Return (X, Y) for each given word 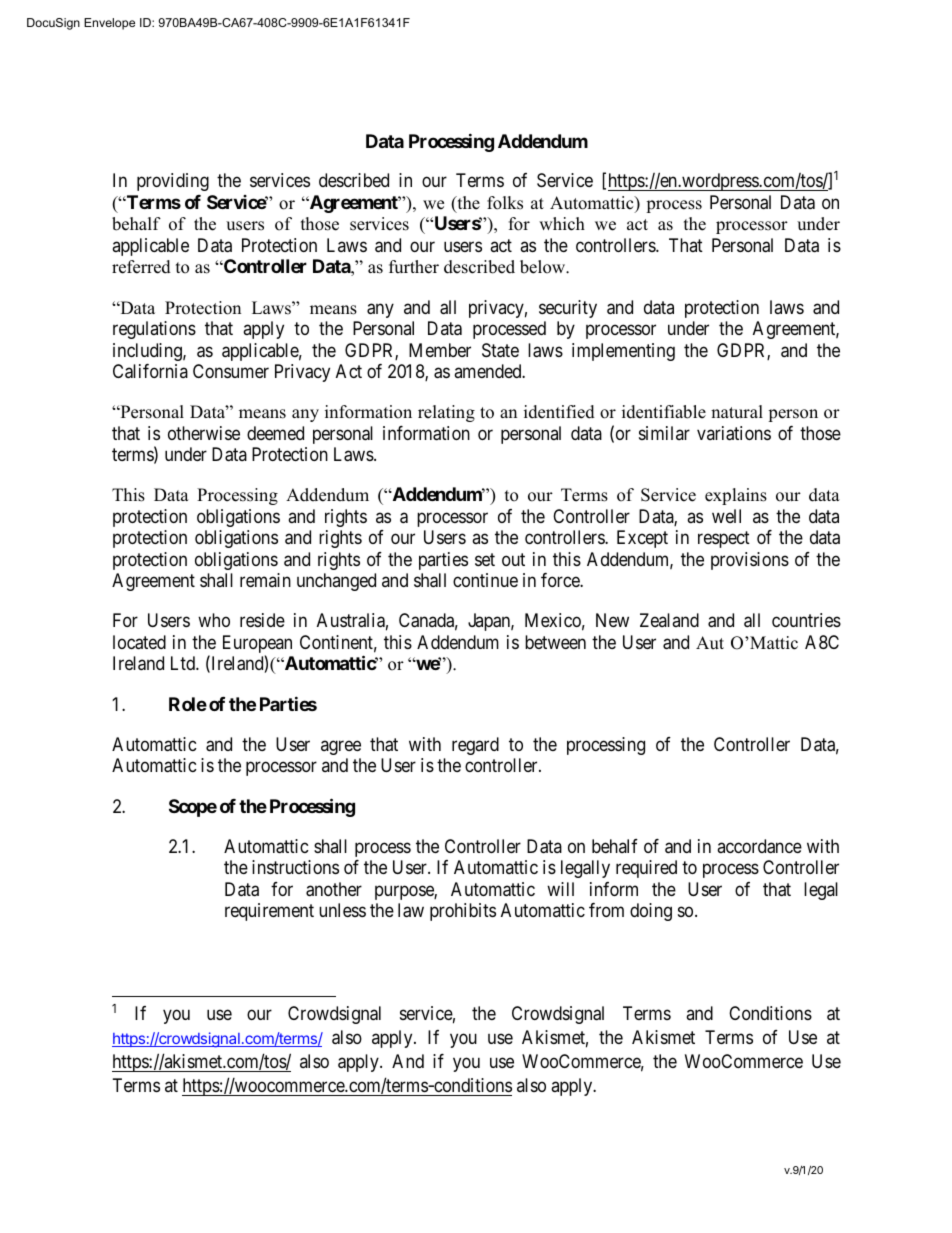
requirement (269, 912)
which (562, 224)
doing (651, 912)
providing (173, 182)
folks (505, 203)
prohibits (463, 912)
